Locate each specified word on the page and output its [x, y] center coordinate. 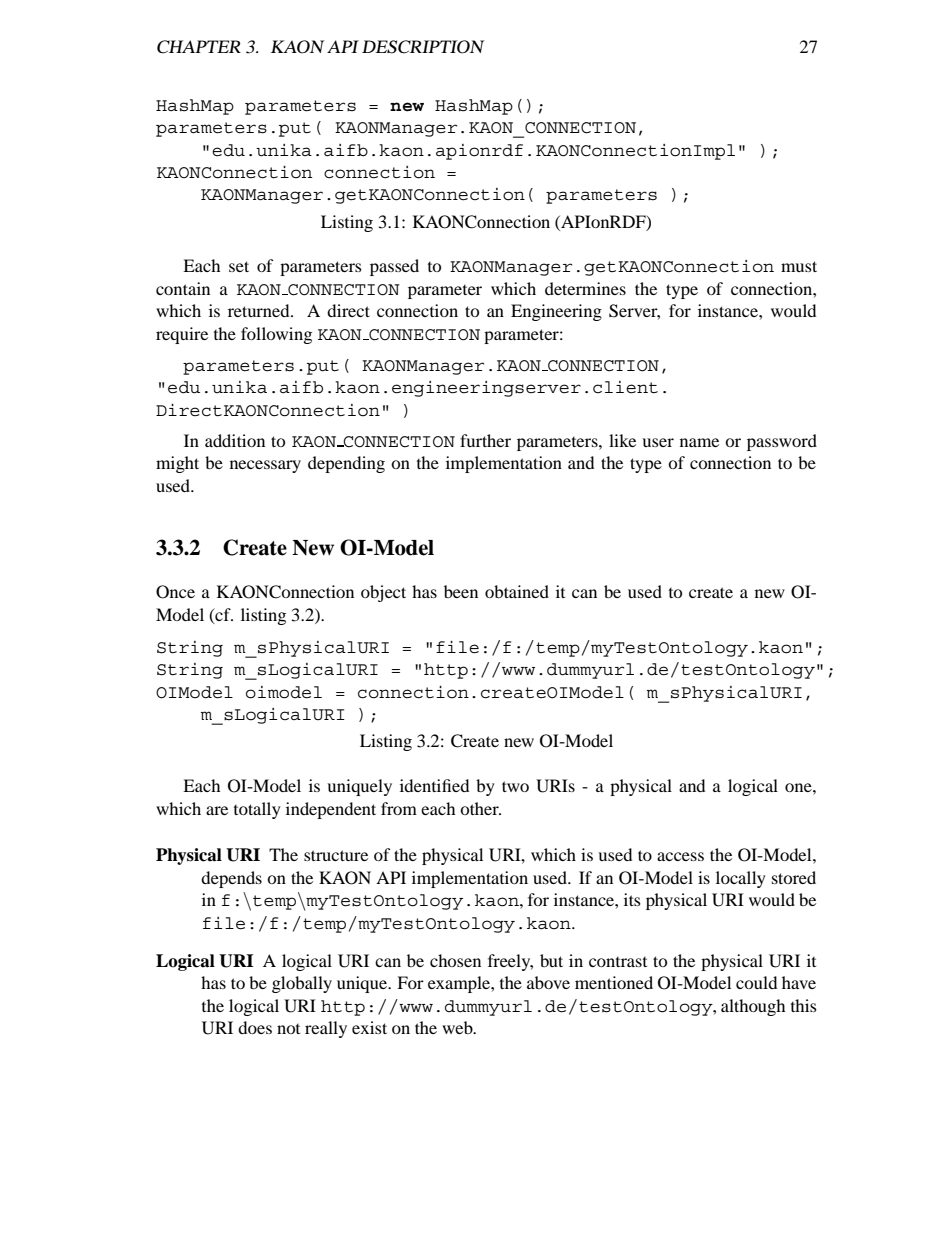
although [753, 1007]
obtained [517, 591]
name [699, 442]
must [799, 266]
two [515, 786]
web [458, 1027]
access [680, 856]
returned [260, 310]
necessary [265, 466]
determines [585, 288]
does [255, 1027]
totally [257, 810]
